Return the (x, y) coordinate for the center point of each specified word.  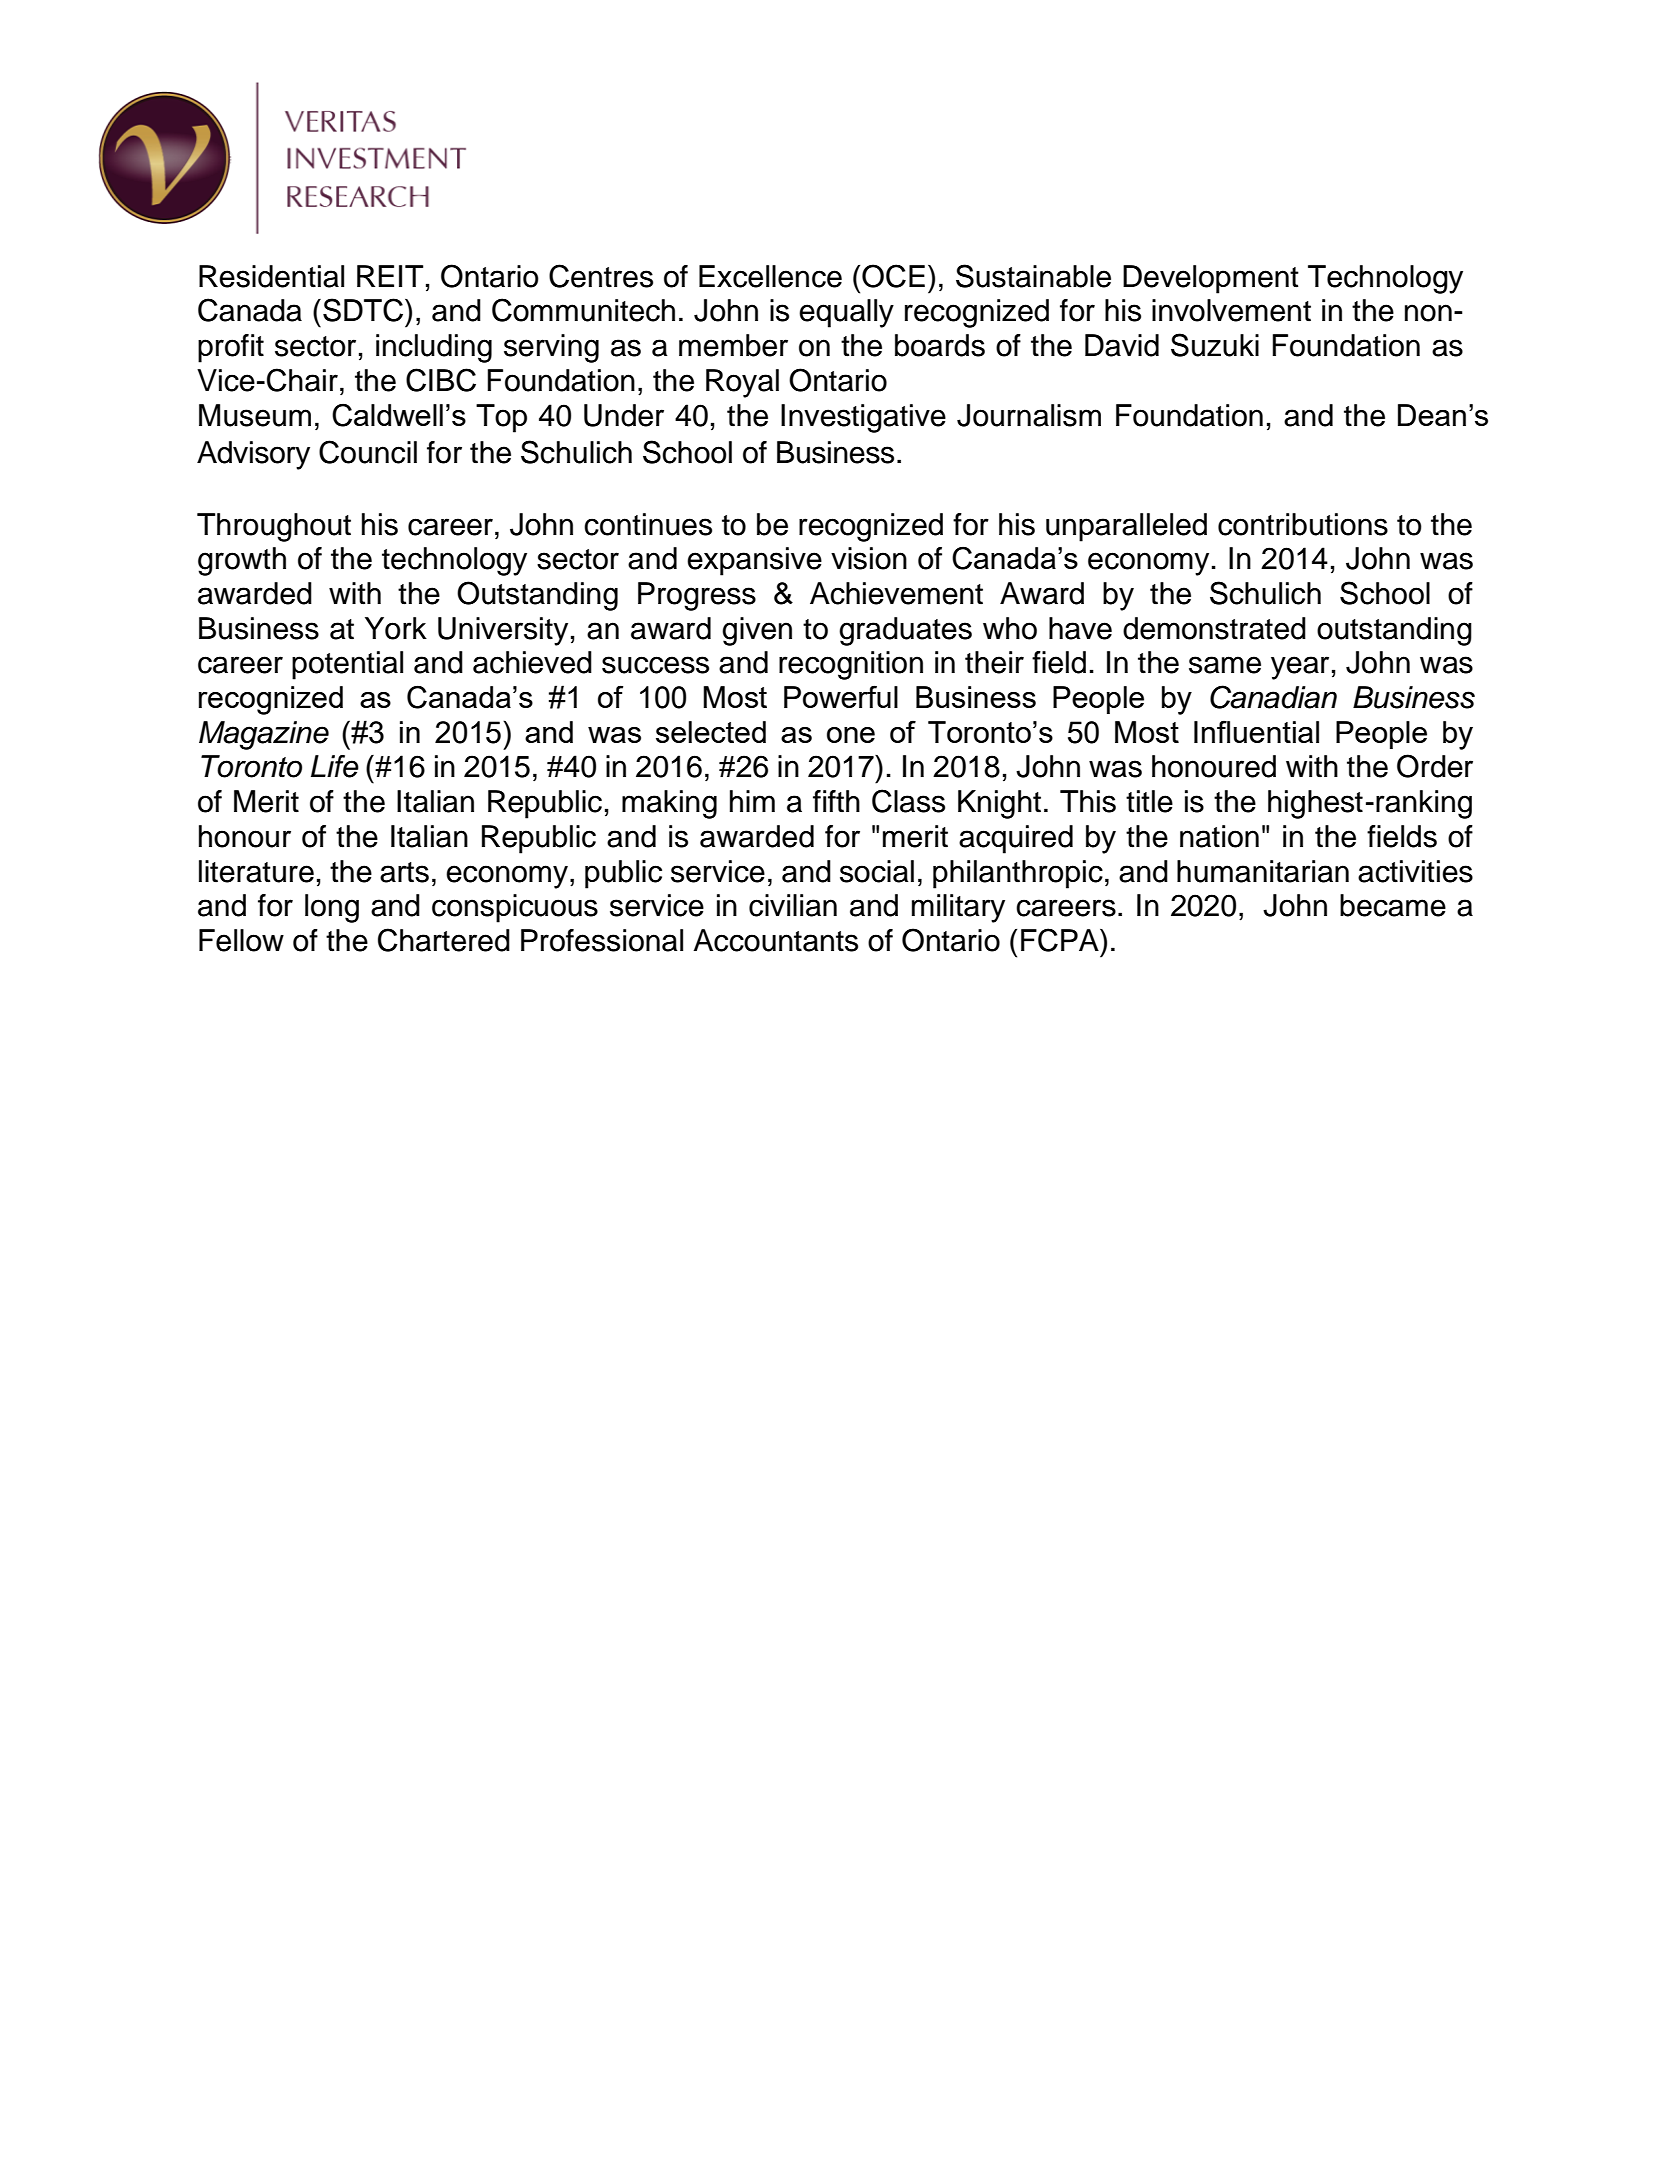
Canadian (1273, 697)
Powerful (841, 696)
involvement (1231, 310)
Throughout (274, 527)
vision (869, 558)
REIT (390, 276)
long (332, 908)
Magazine (264, 735)
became (1393, 905)
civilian (793, 905)
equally (846, 313)
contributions (1303, 524)
